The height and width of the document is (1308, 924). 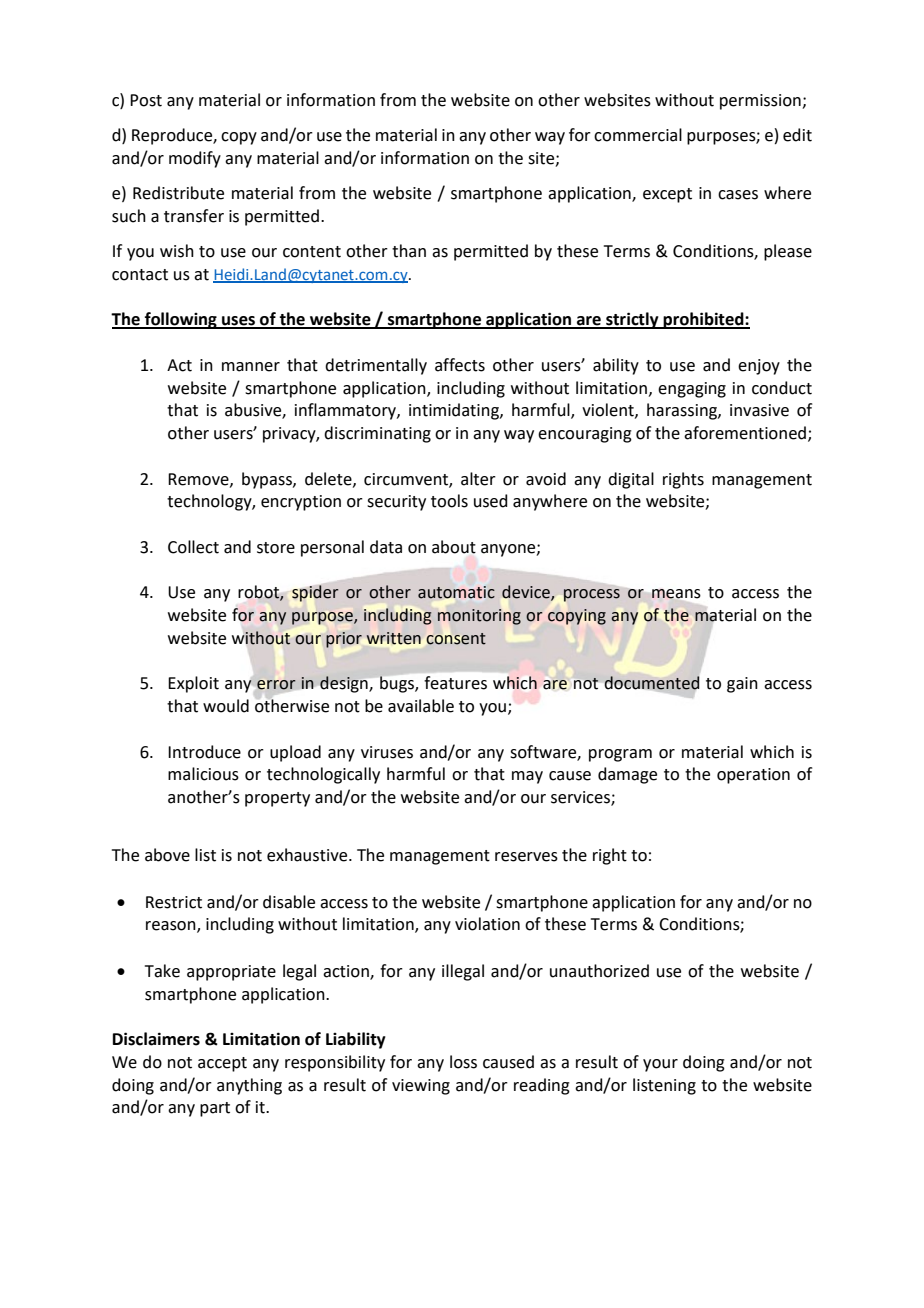 I want to click on permission, so click(x=761, y=102).
